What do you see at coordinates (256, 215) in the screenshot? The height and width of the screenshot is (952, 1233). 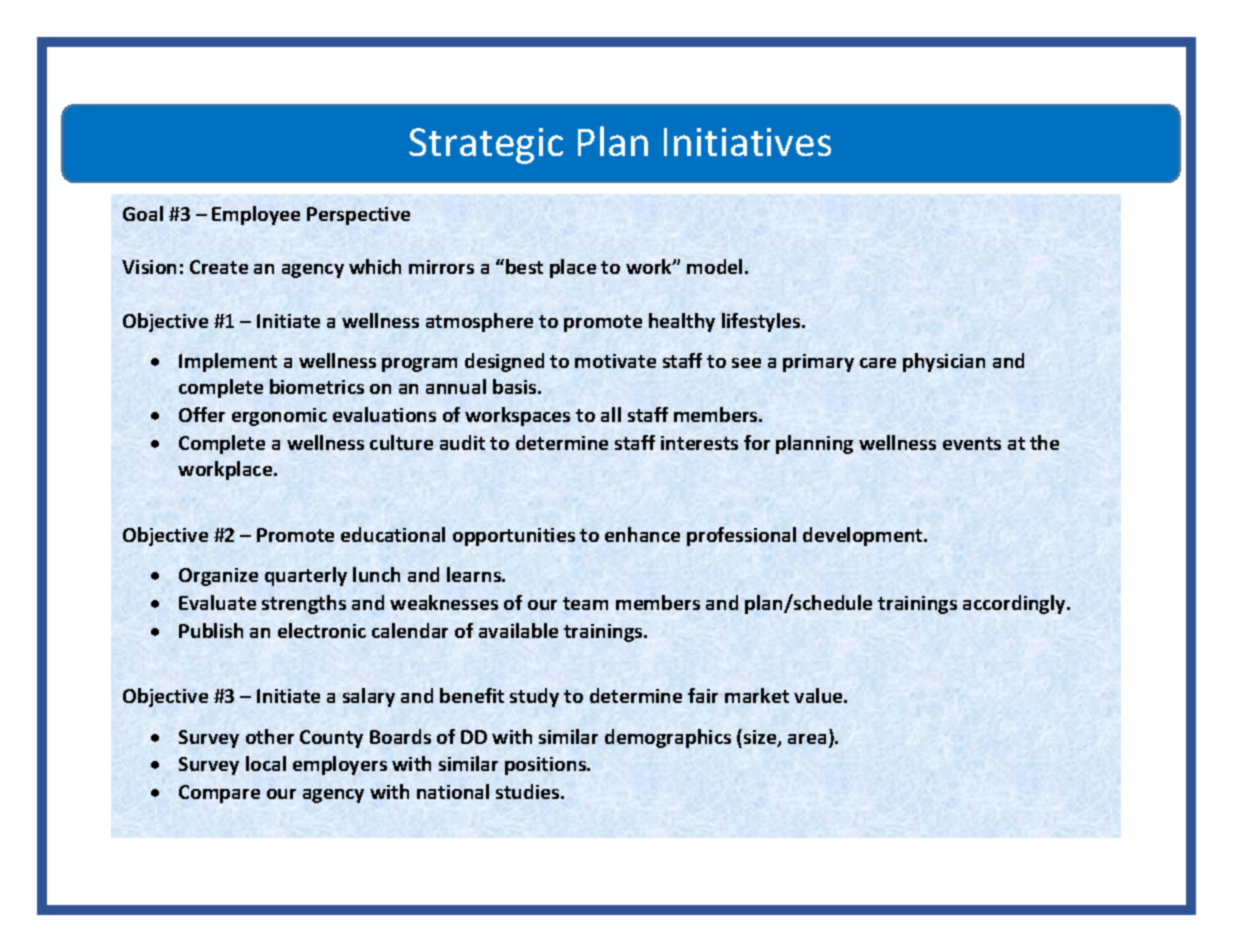 I see `Employee` at bounding box center [256, 215].
